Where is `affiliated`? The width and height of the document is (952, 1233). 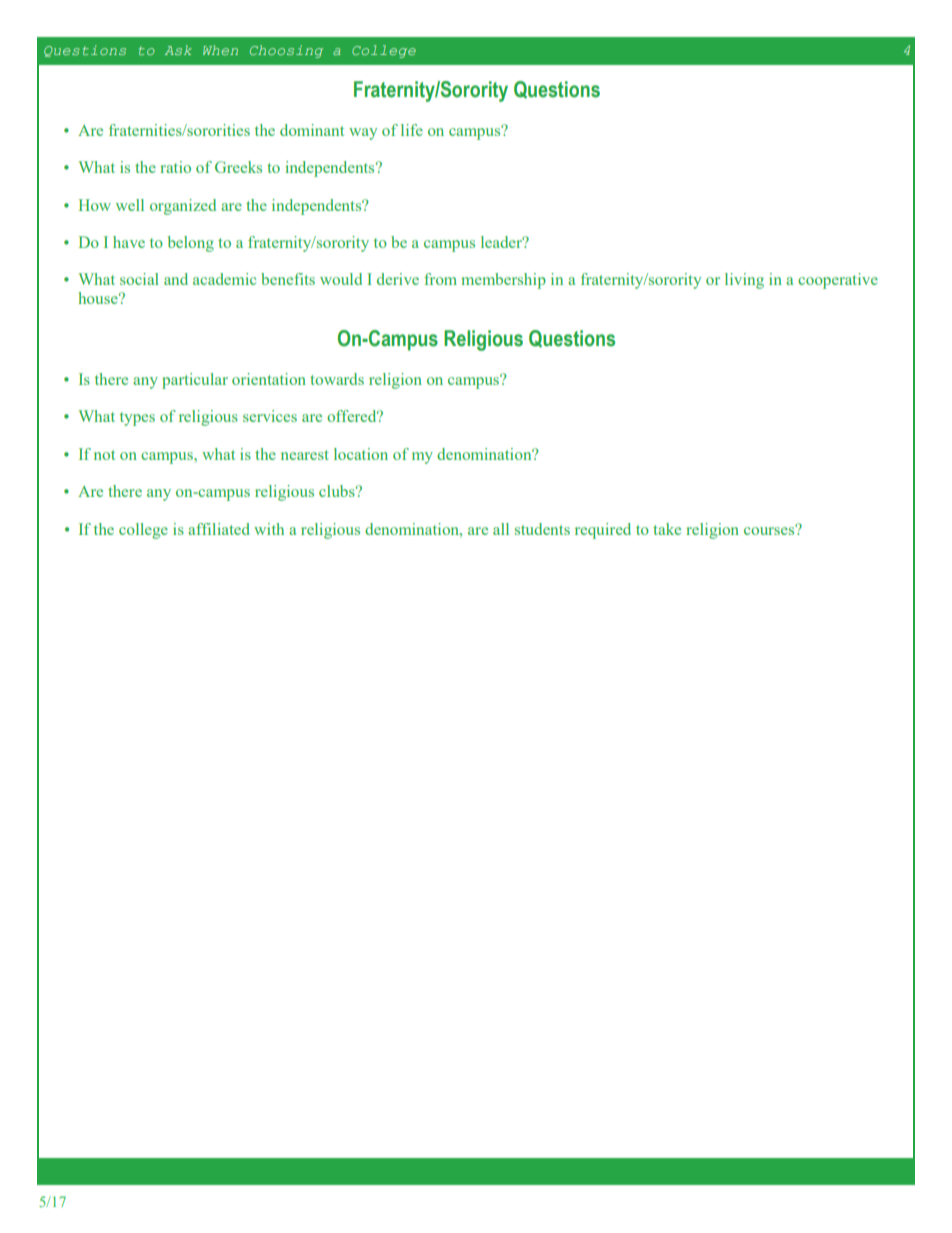
affiliated is located at coordinates (219, 529).
